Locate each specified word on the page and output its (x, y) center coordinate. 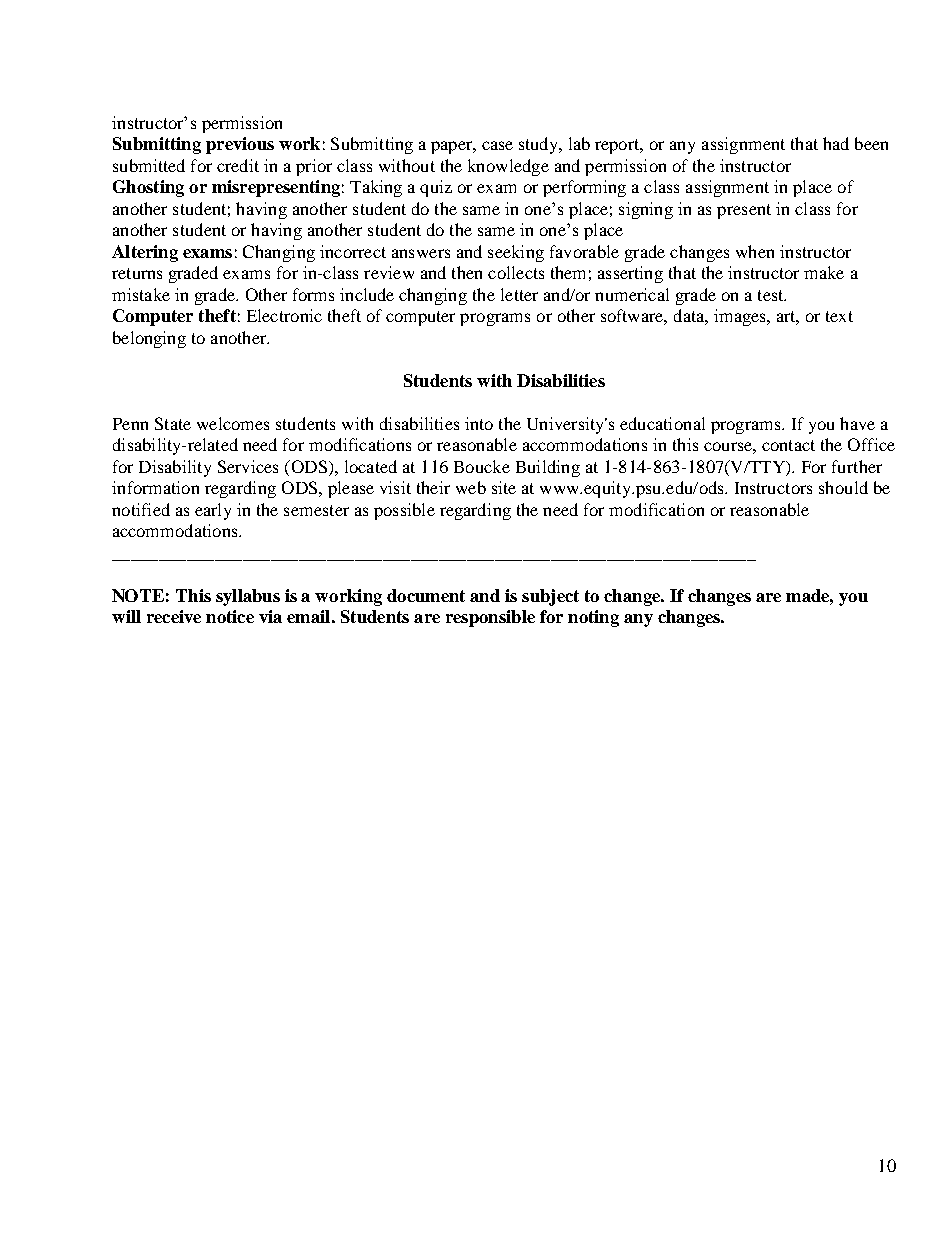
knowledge (508, 167)
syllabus (248, 597)
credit (238, 165)
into (479, 423)
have (857, 423)
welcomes (233, 423)
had (836, 143)
